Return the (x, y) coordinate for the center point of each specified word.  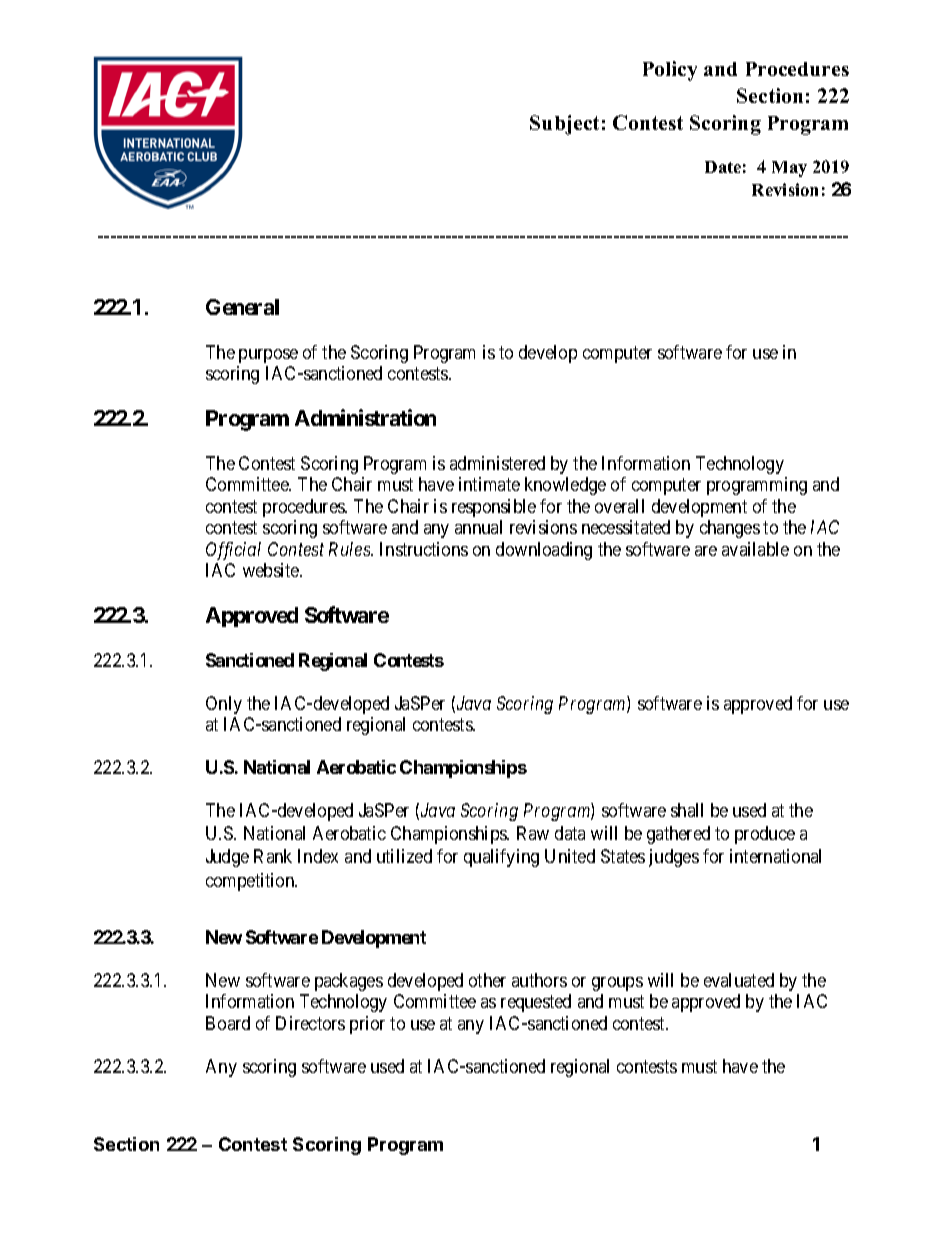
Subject (564, 125)
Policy (670, 71)
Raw (533, 833)
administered (497, 463)
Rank (273, 856)
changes (730, 529)
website (272, 570)
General (242, 307)
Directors (310, 1023)
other (487, 980)
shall (687, 810)
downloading (544, 551)
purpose (268, 356)
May (789, 169)
